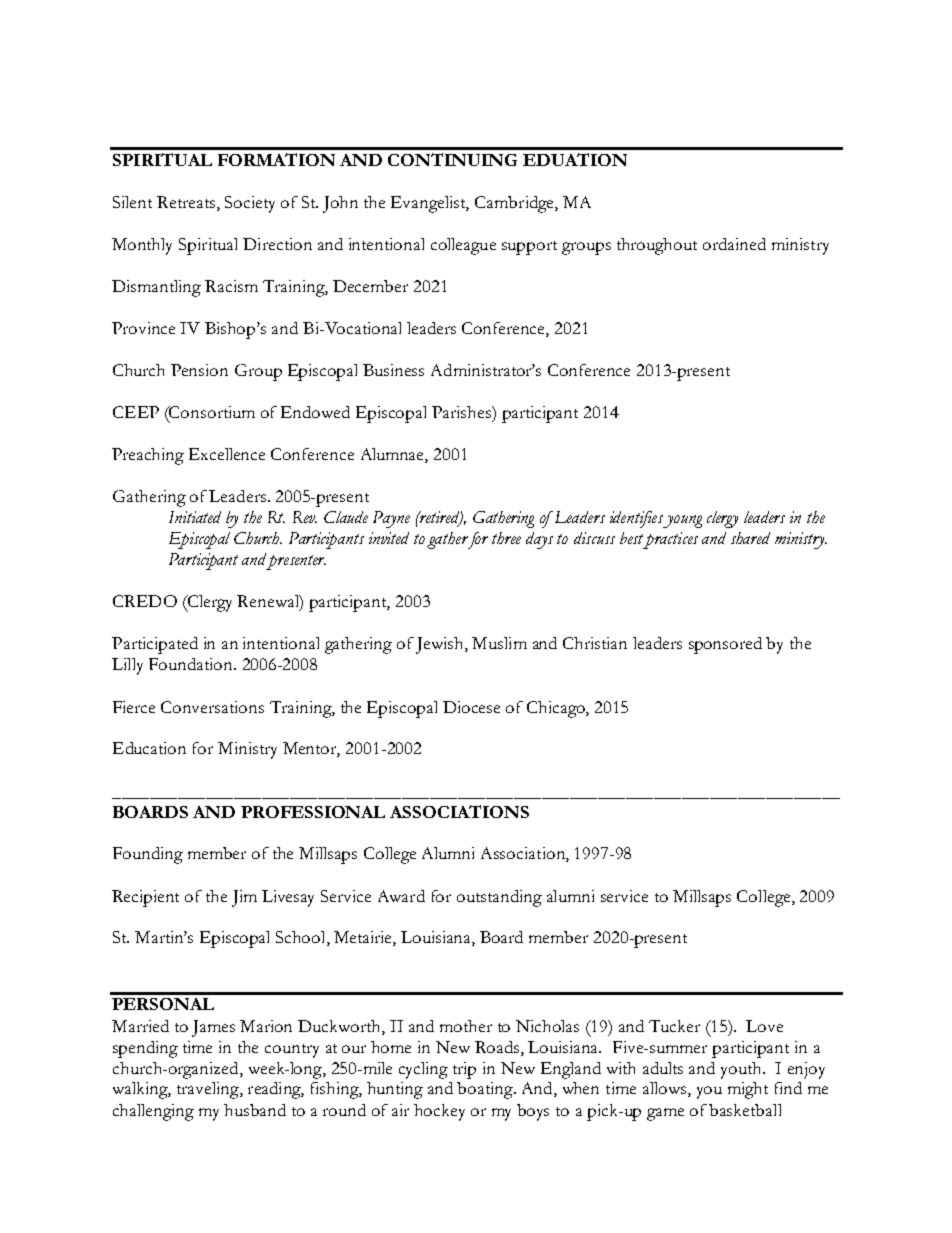 The height and width of the image is (1233, 952). What do you see at coordinates (734, 244) in the image?
I see `ordained` at bounding box center [734, 244].
